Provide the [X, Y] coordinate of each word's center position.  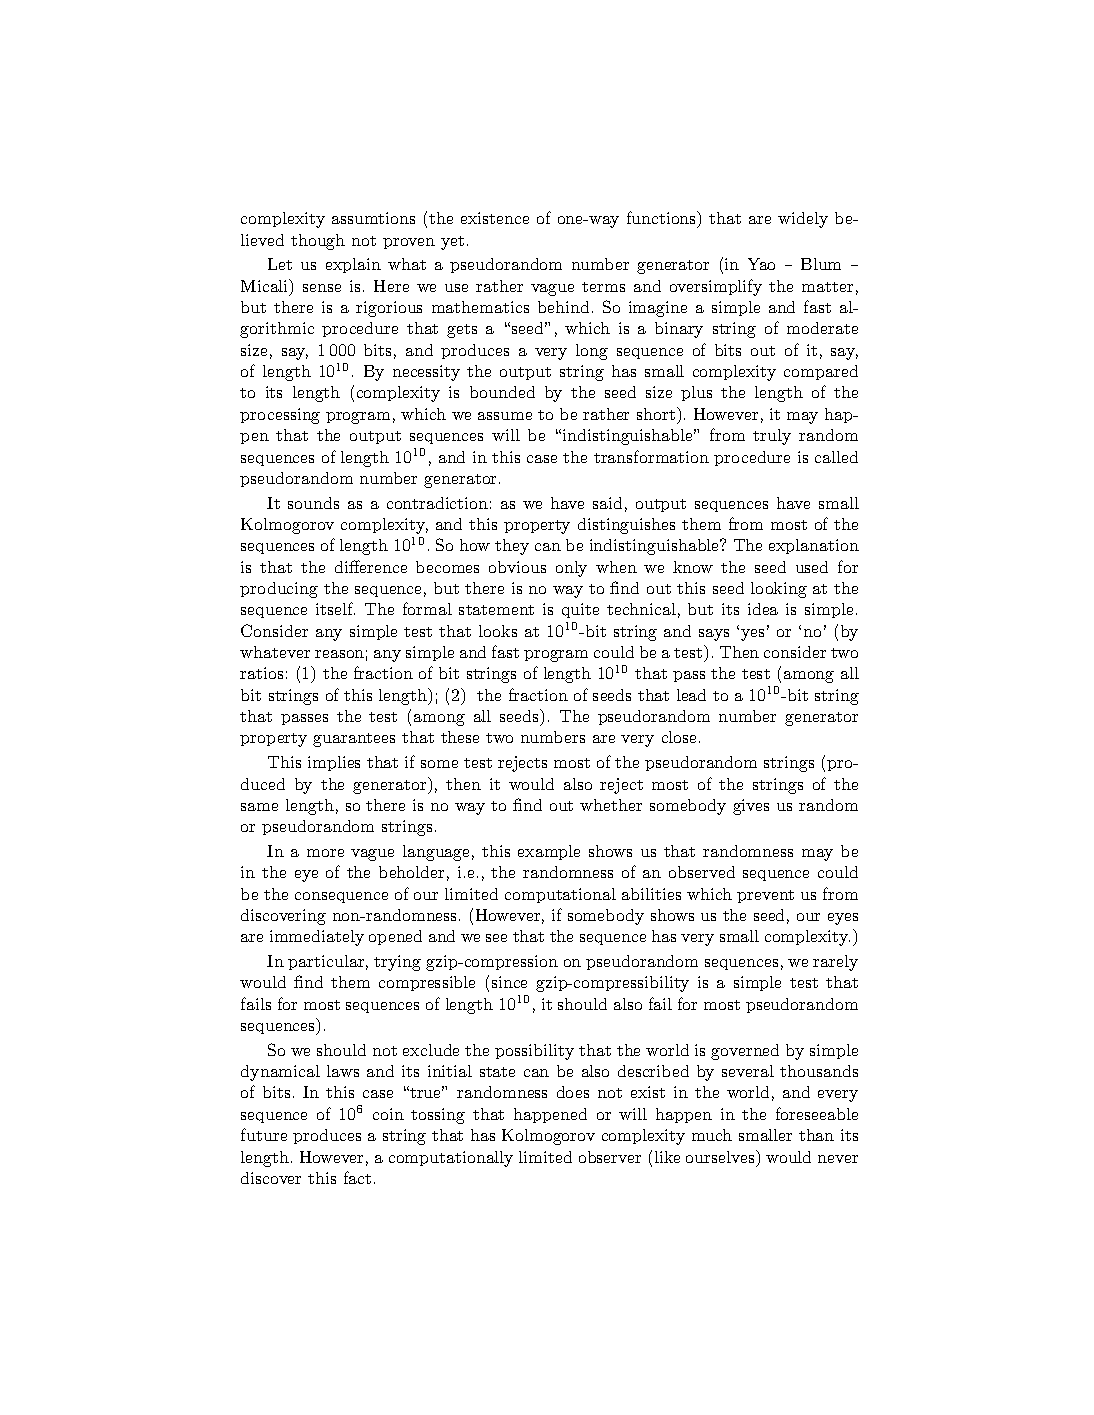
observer [610, 1157]
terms [603, 287]
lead [691, 695]
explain [353, 265]
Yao [761, 264]
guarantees [354, 740]
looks [498, 631]
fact [357, 1177]
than [816, 1135]
